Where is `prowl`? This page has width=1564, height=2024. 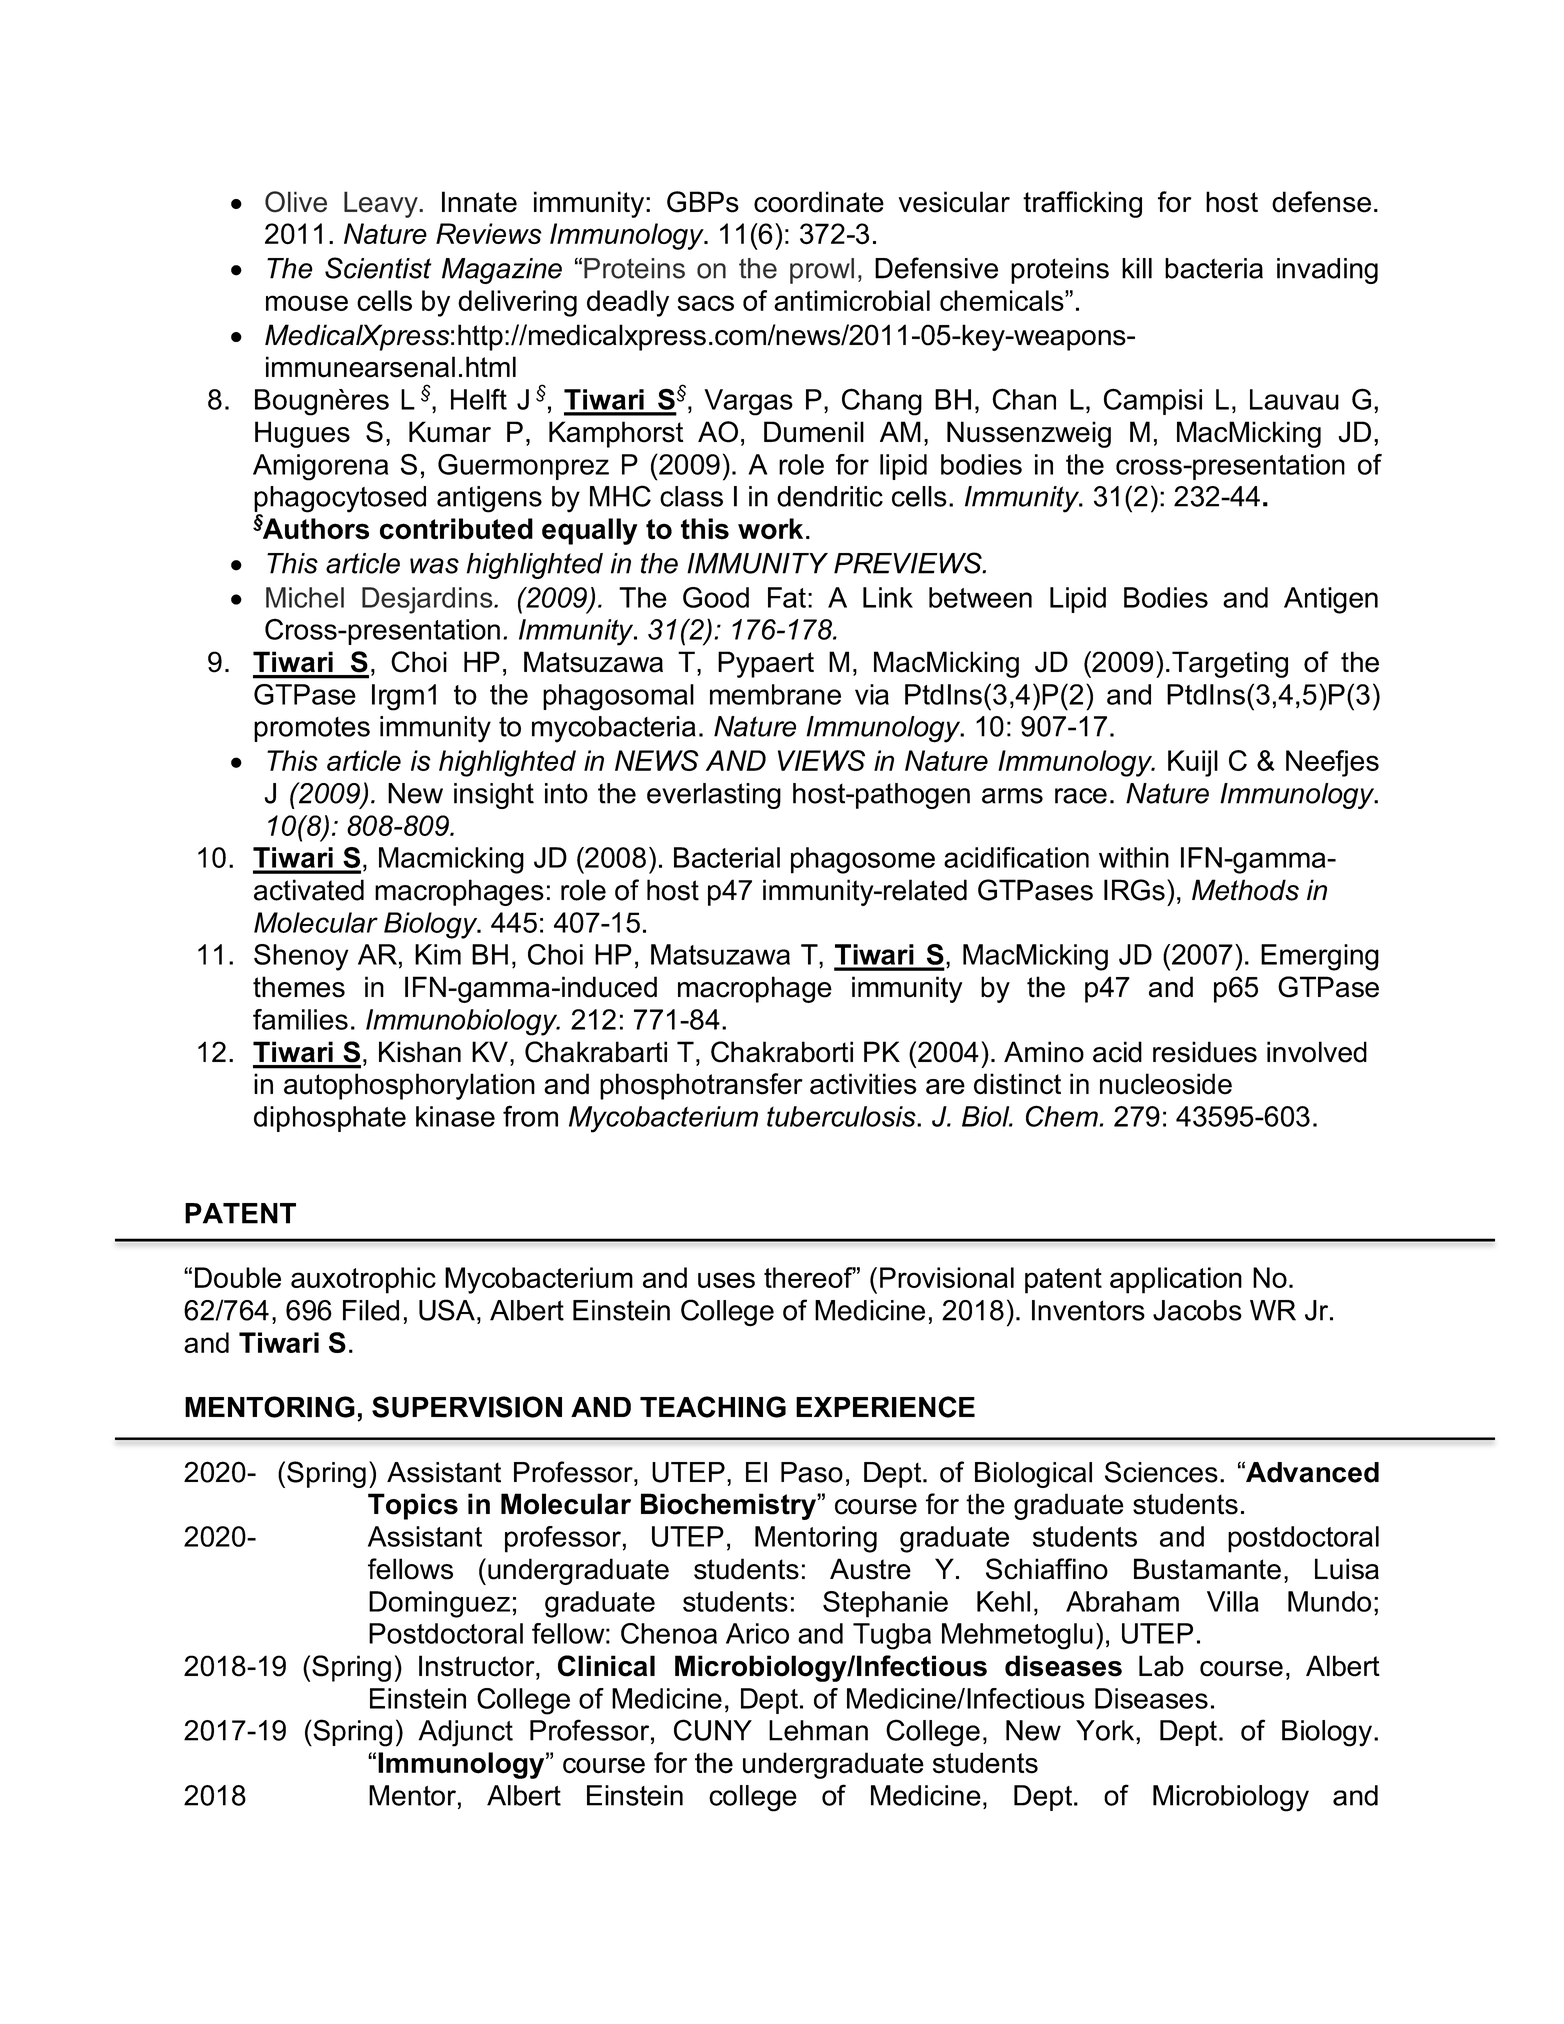
prowl is located at coordinates (822, 271).
